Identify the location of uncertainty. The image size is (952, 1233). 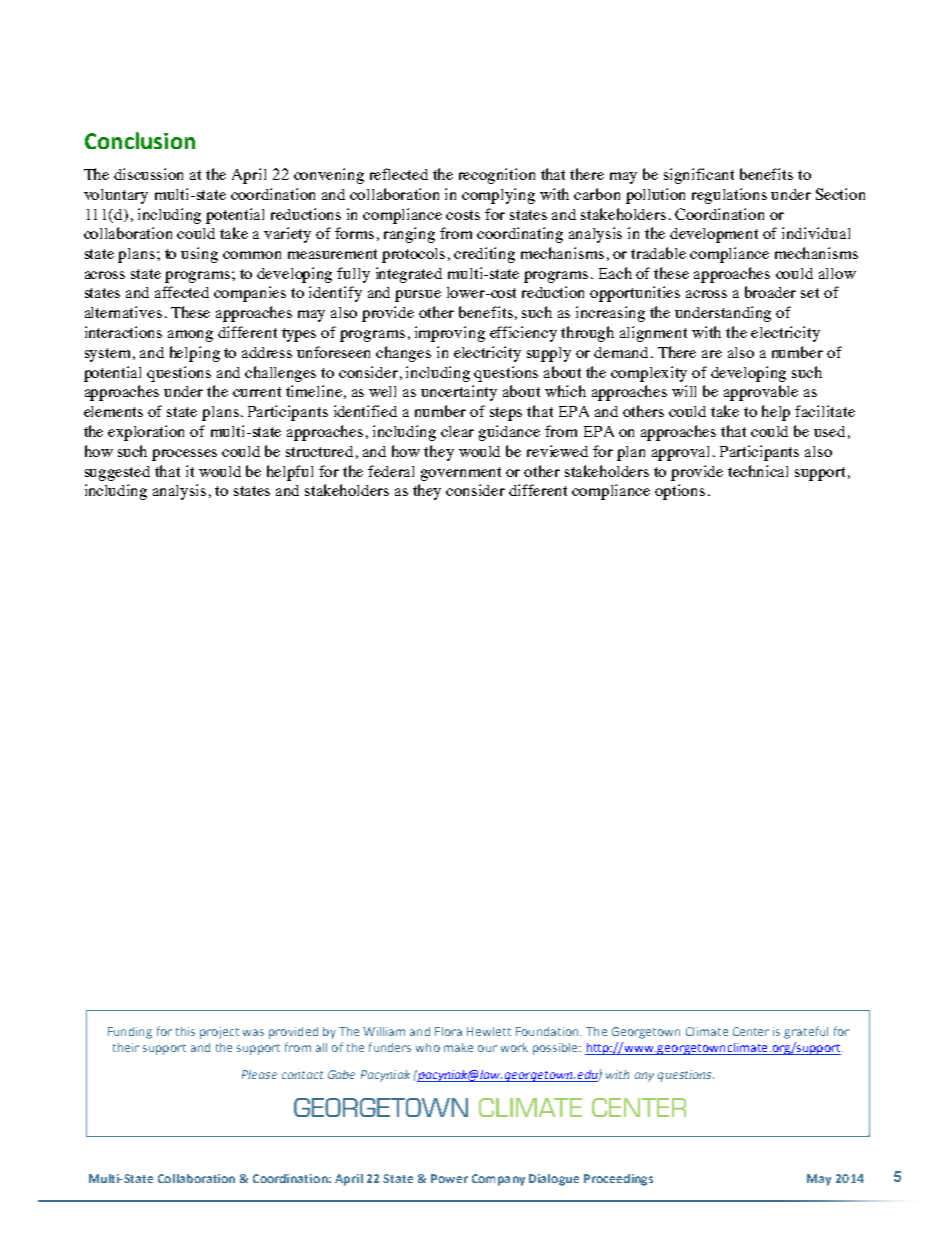
(459, 393).
